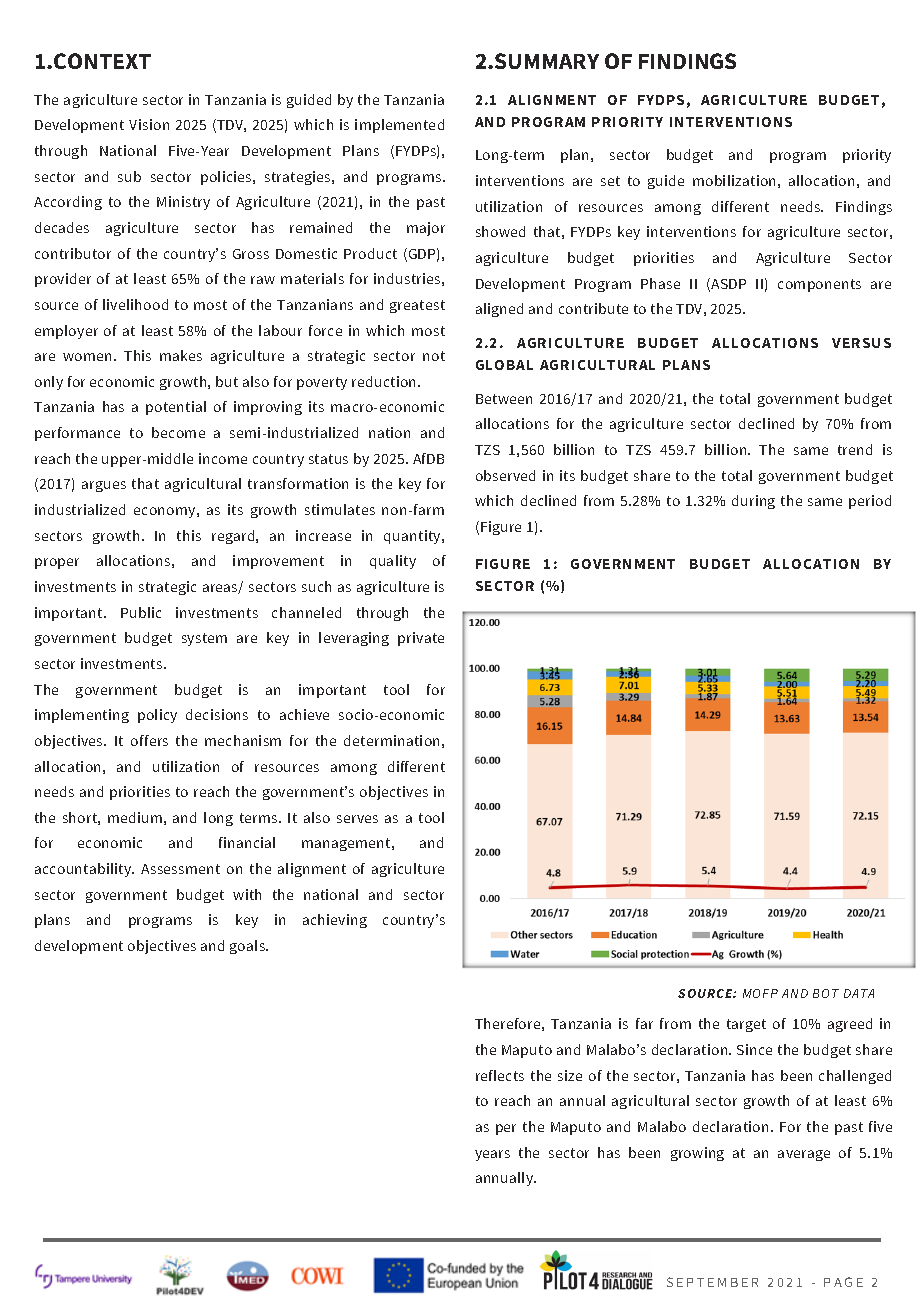 The image size is (924, 1308). Describe the element at coordinates (129, 176) in the screenshot. I see `sub` at that location.
